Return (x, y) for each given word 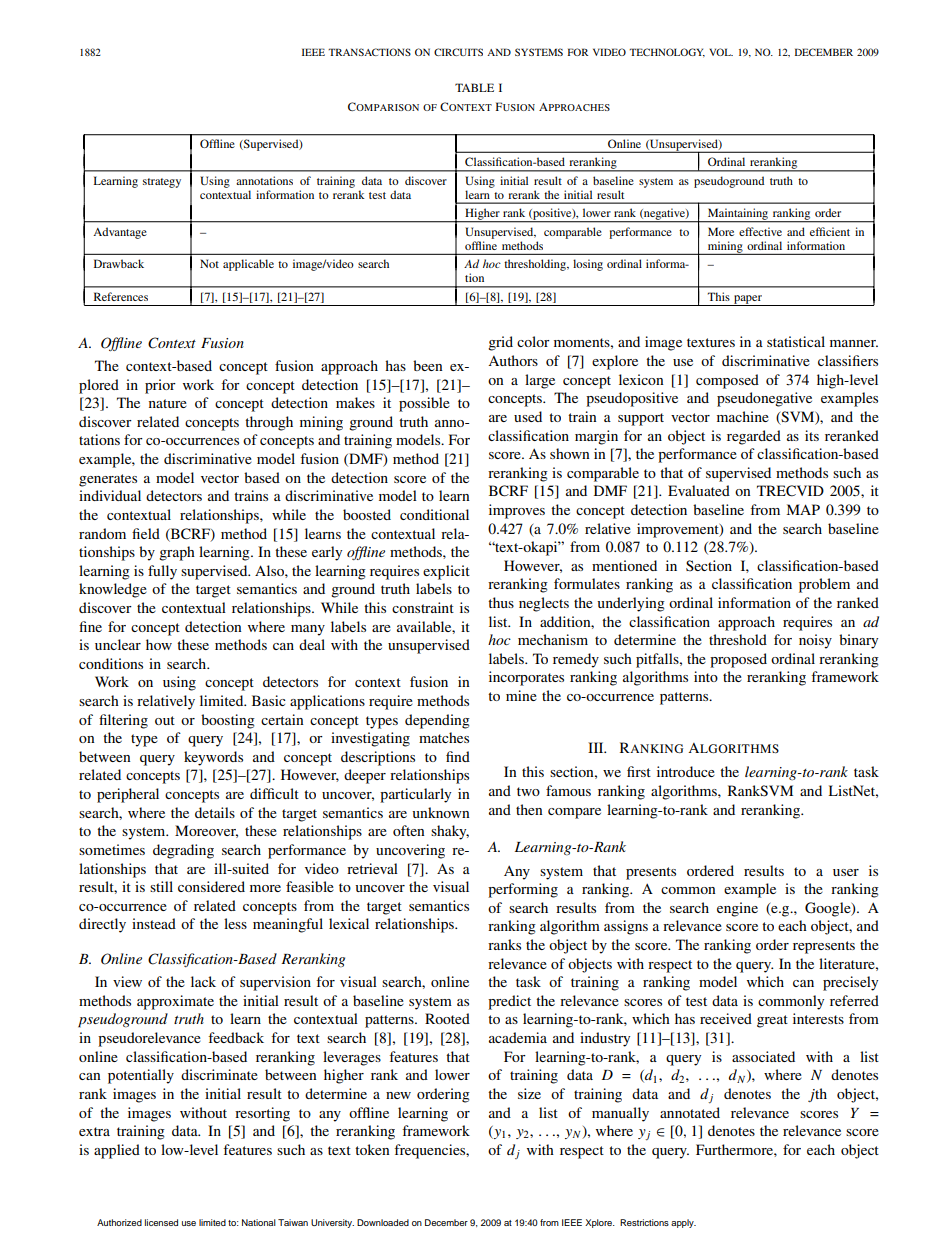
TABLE (474, 87)
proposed (738, 660)
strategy (162, 183)
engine (737, 909)
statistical (796, 341)
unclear (118, 644)
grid (500, 343)
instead (154, 923)
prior (160, 386)
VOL (721, 52)
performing (523, 890)
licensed (161, 1222)
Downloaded (383, 1222)
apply (683, 1223)
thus (501, 602)
